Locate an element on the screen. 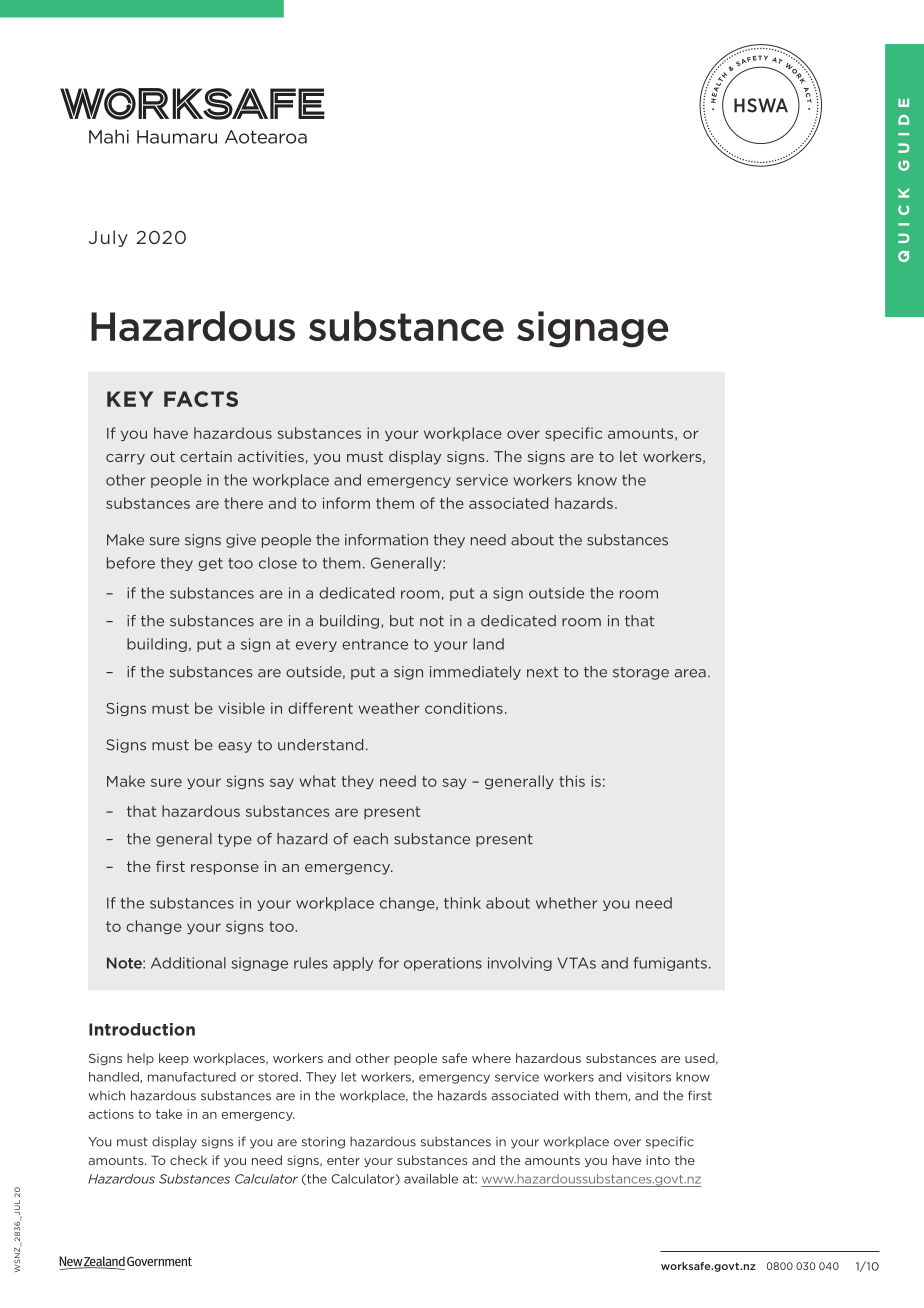  activities is located at coordinates (272, 457).
